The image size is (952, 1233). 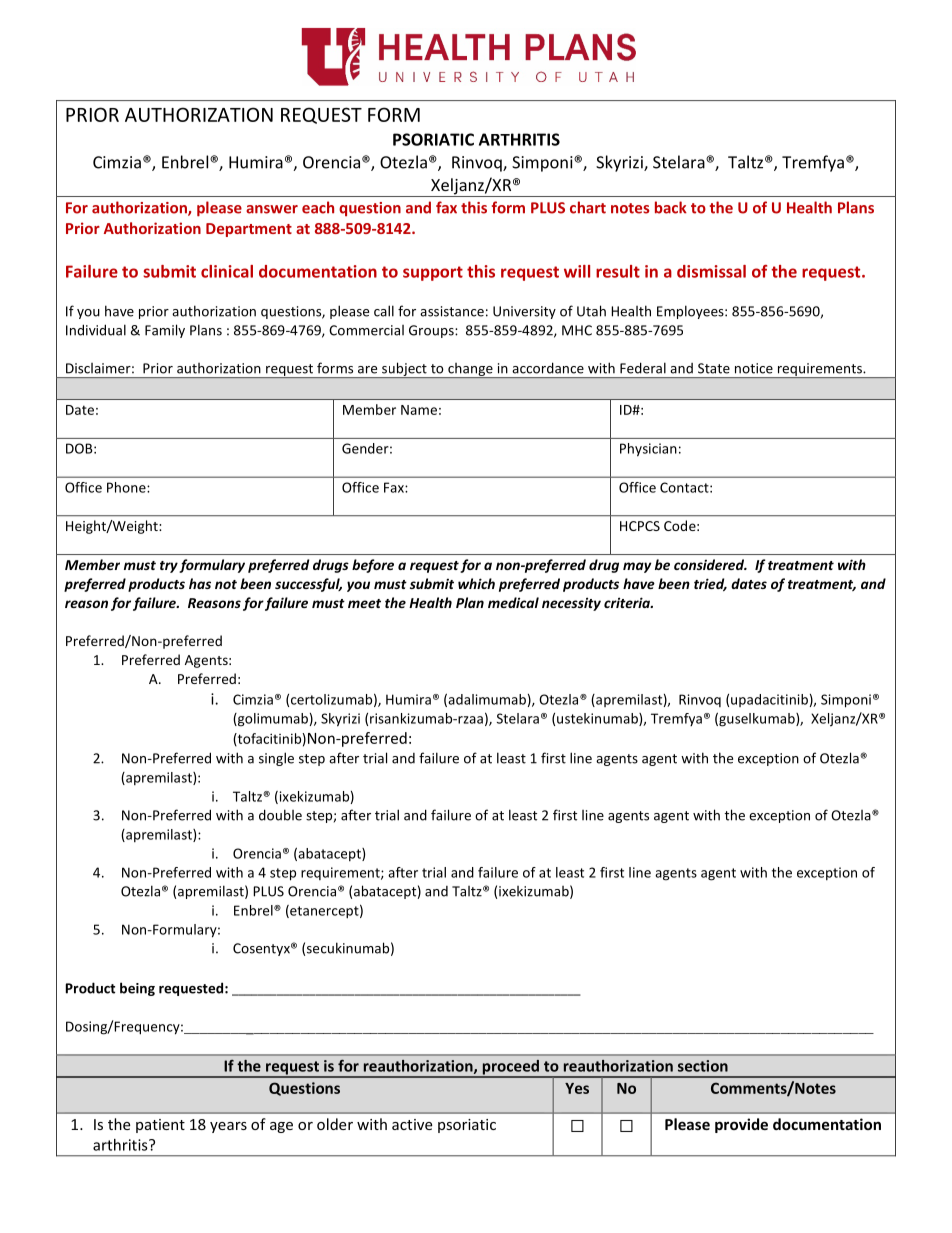 What do you see at coordinates (671, 207) in the image?
I see `back` at bounding box center [671, 207].
